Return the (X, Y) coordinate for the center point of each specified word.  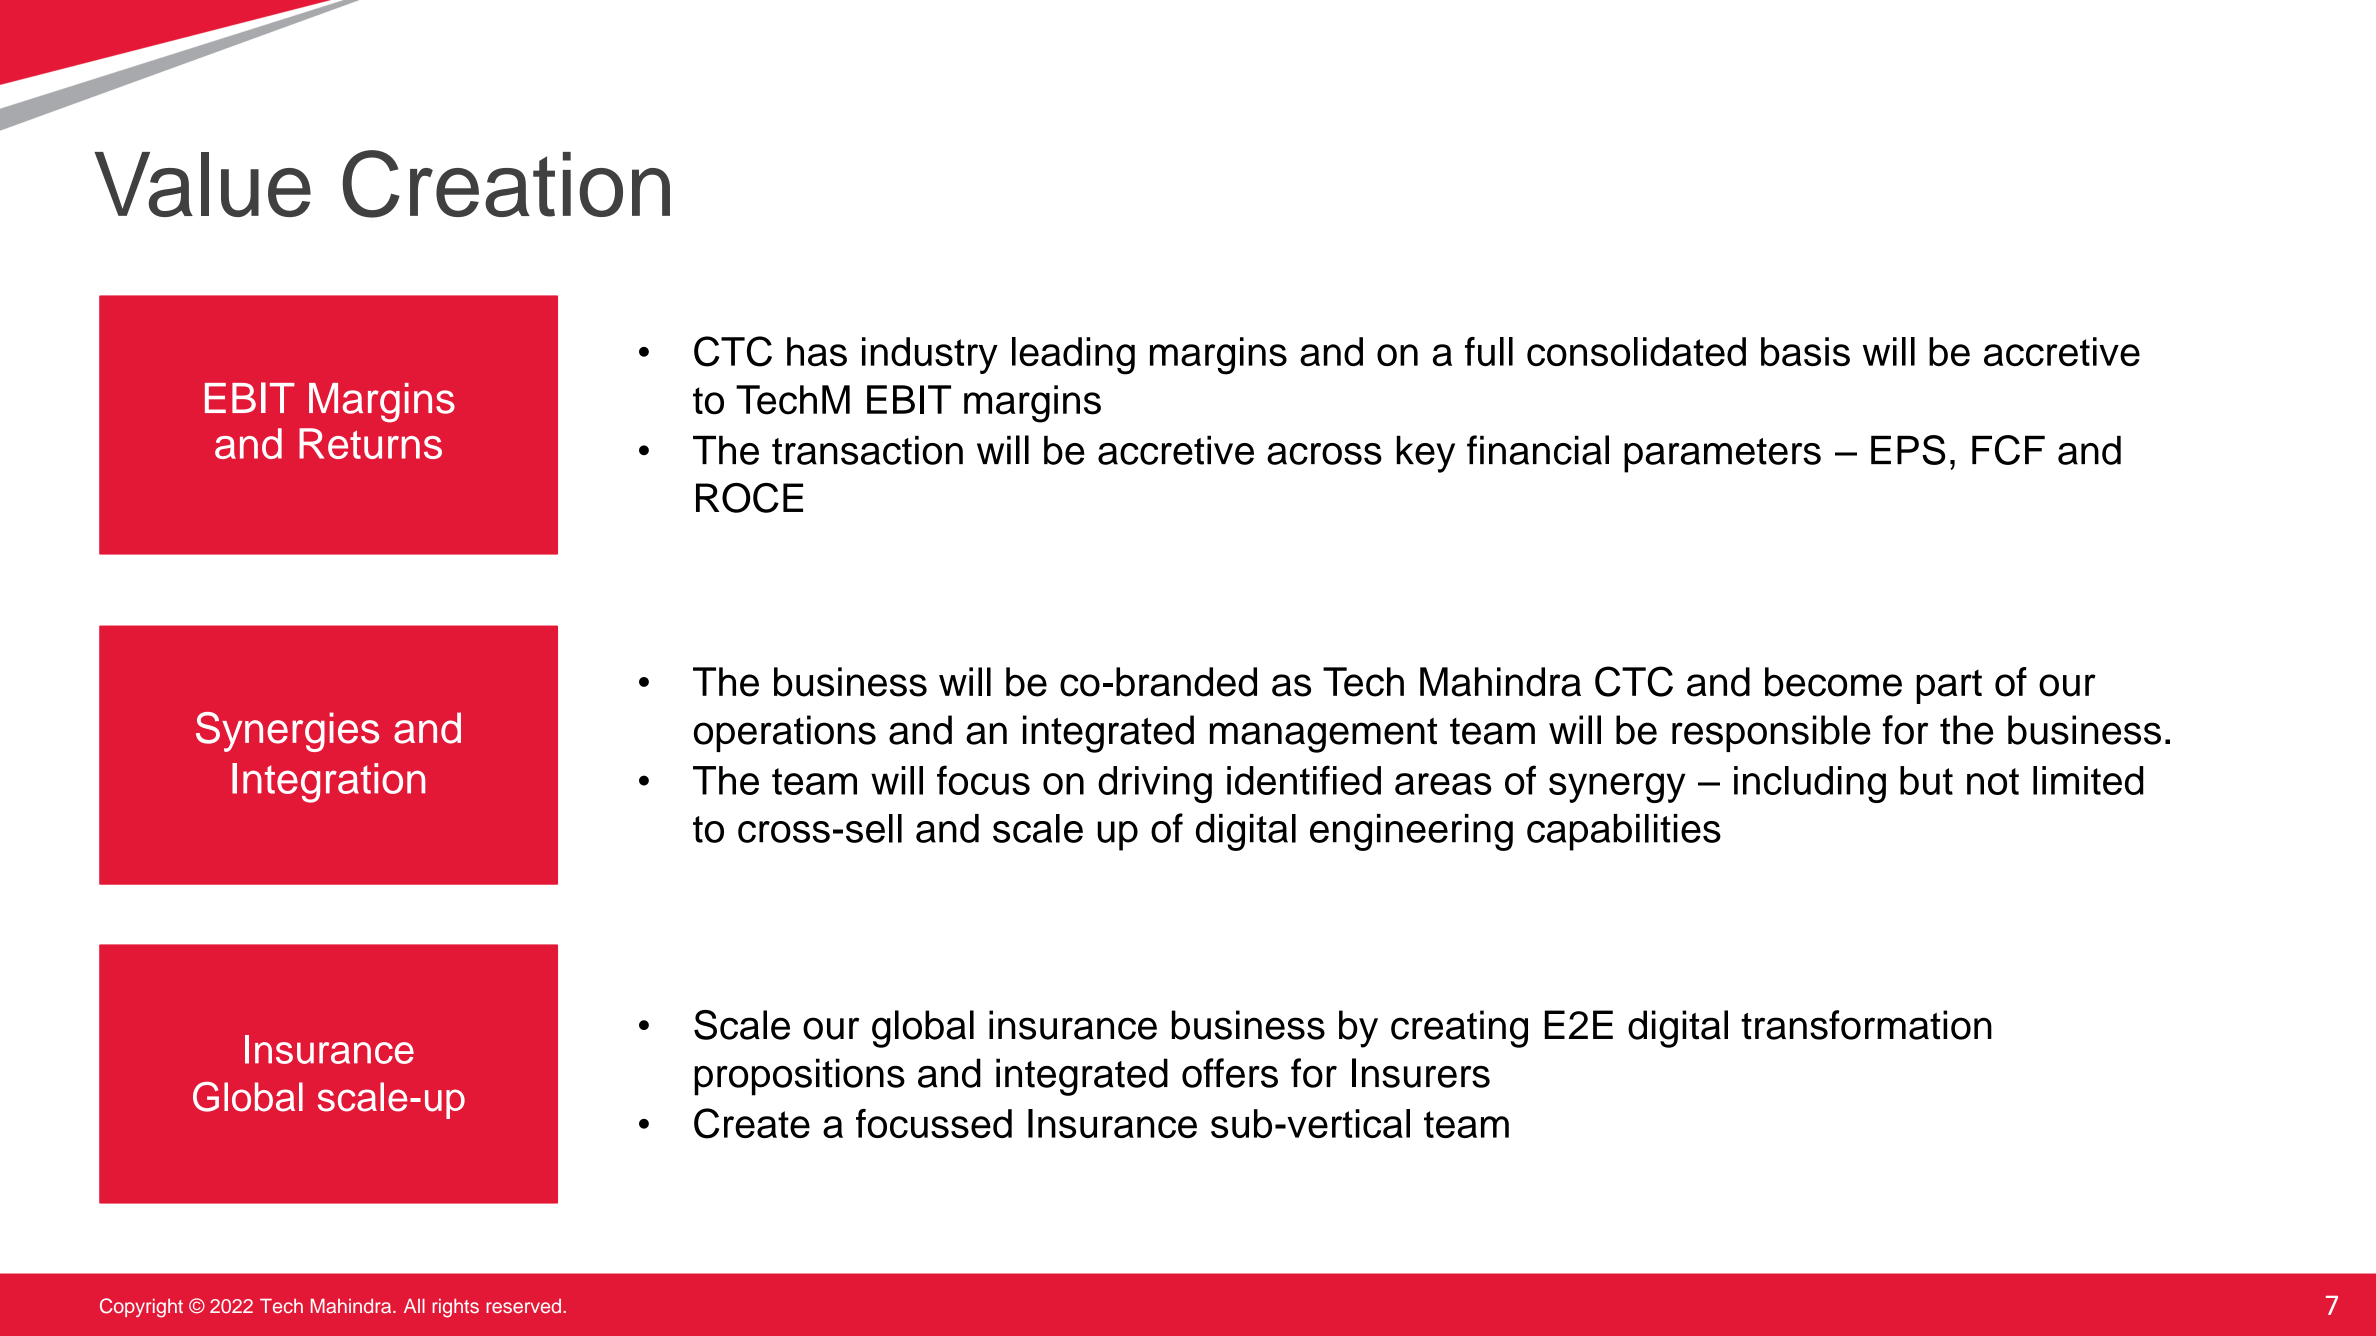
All (414, 1306)
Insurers (1421, 1073)
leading (1073, 356)
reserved (525, 1306)
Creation (506, 184)
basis (1805, 351)
